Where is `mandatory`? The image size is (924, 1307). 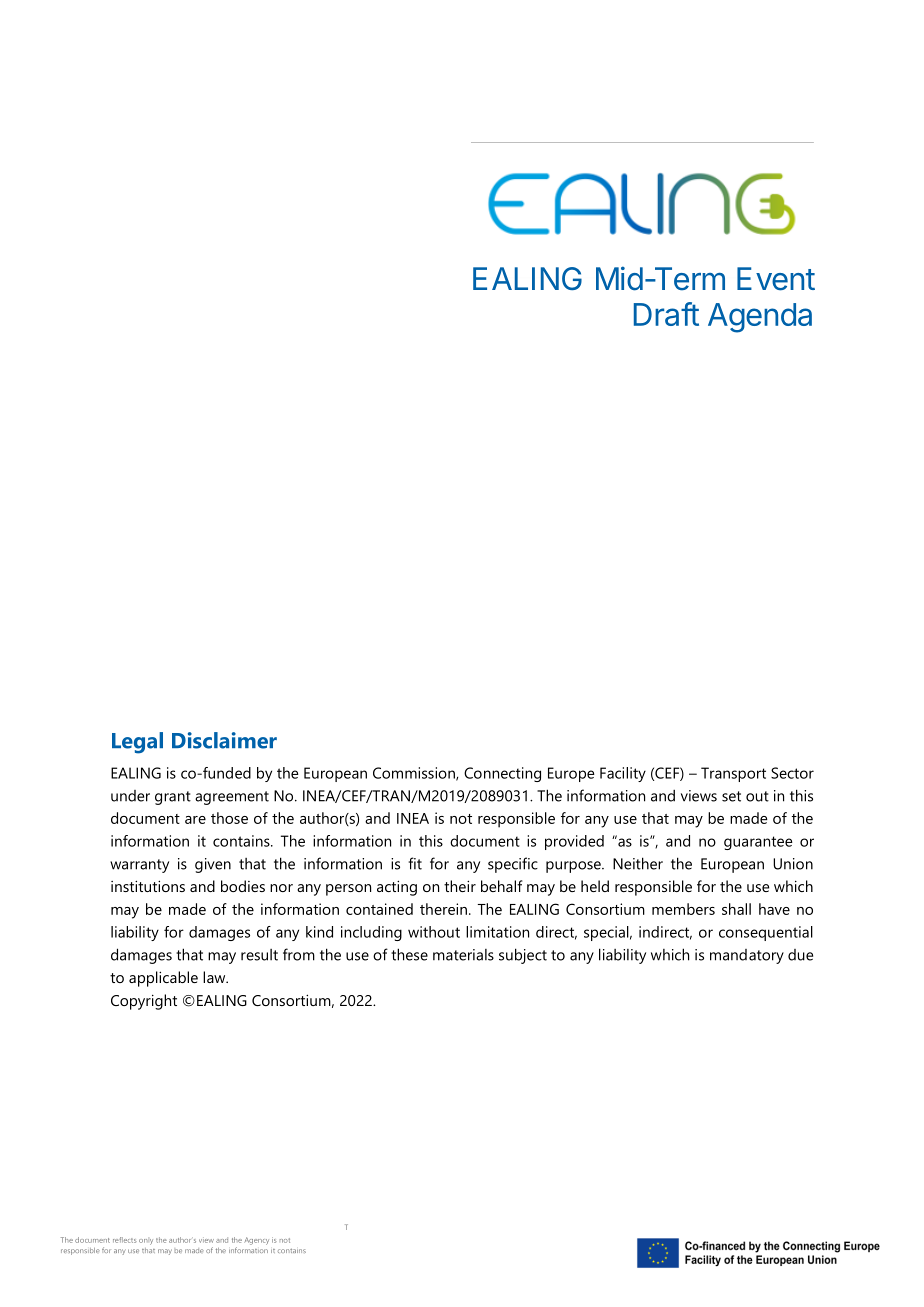 mandatory is located at coordinates (747, 956).
